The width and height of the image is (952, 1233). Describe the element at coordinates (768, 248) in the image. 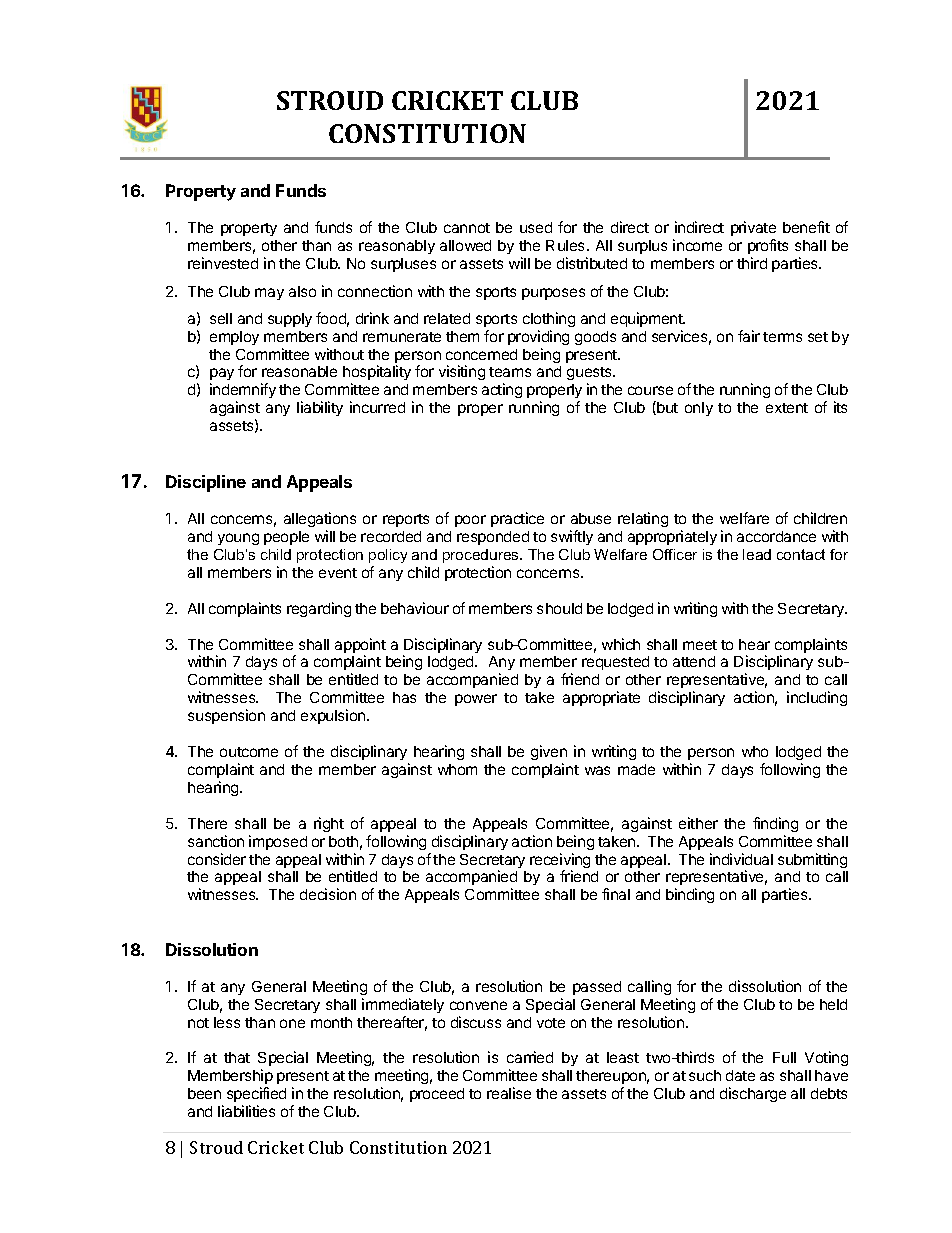

I see `profits` at that location.
